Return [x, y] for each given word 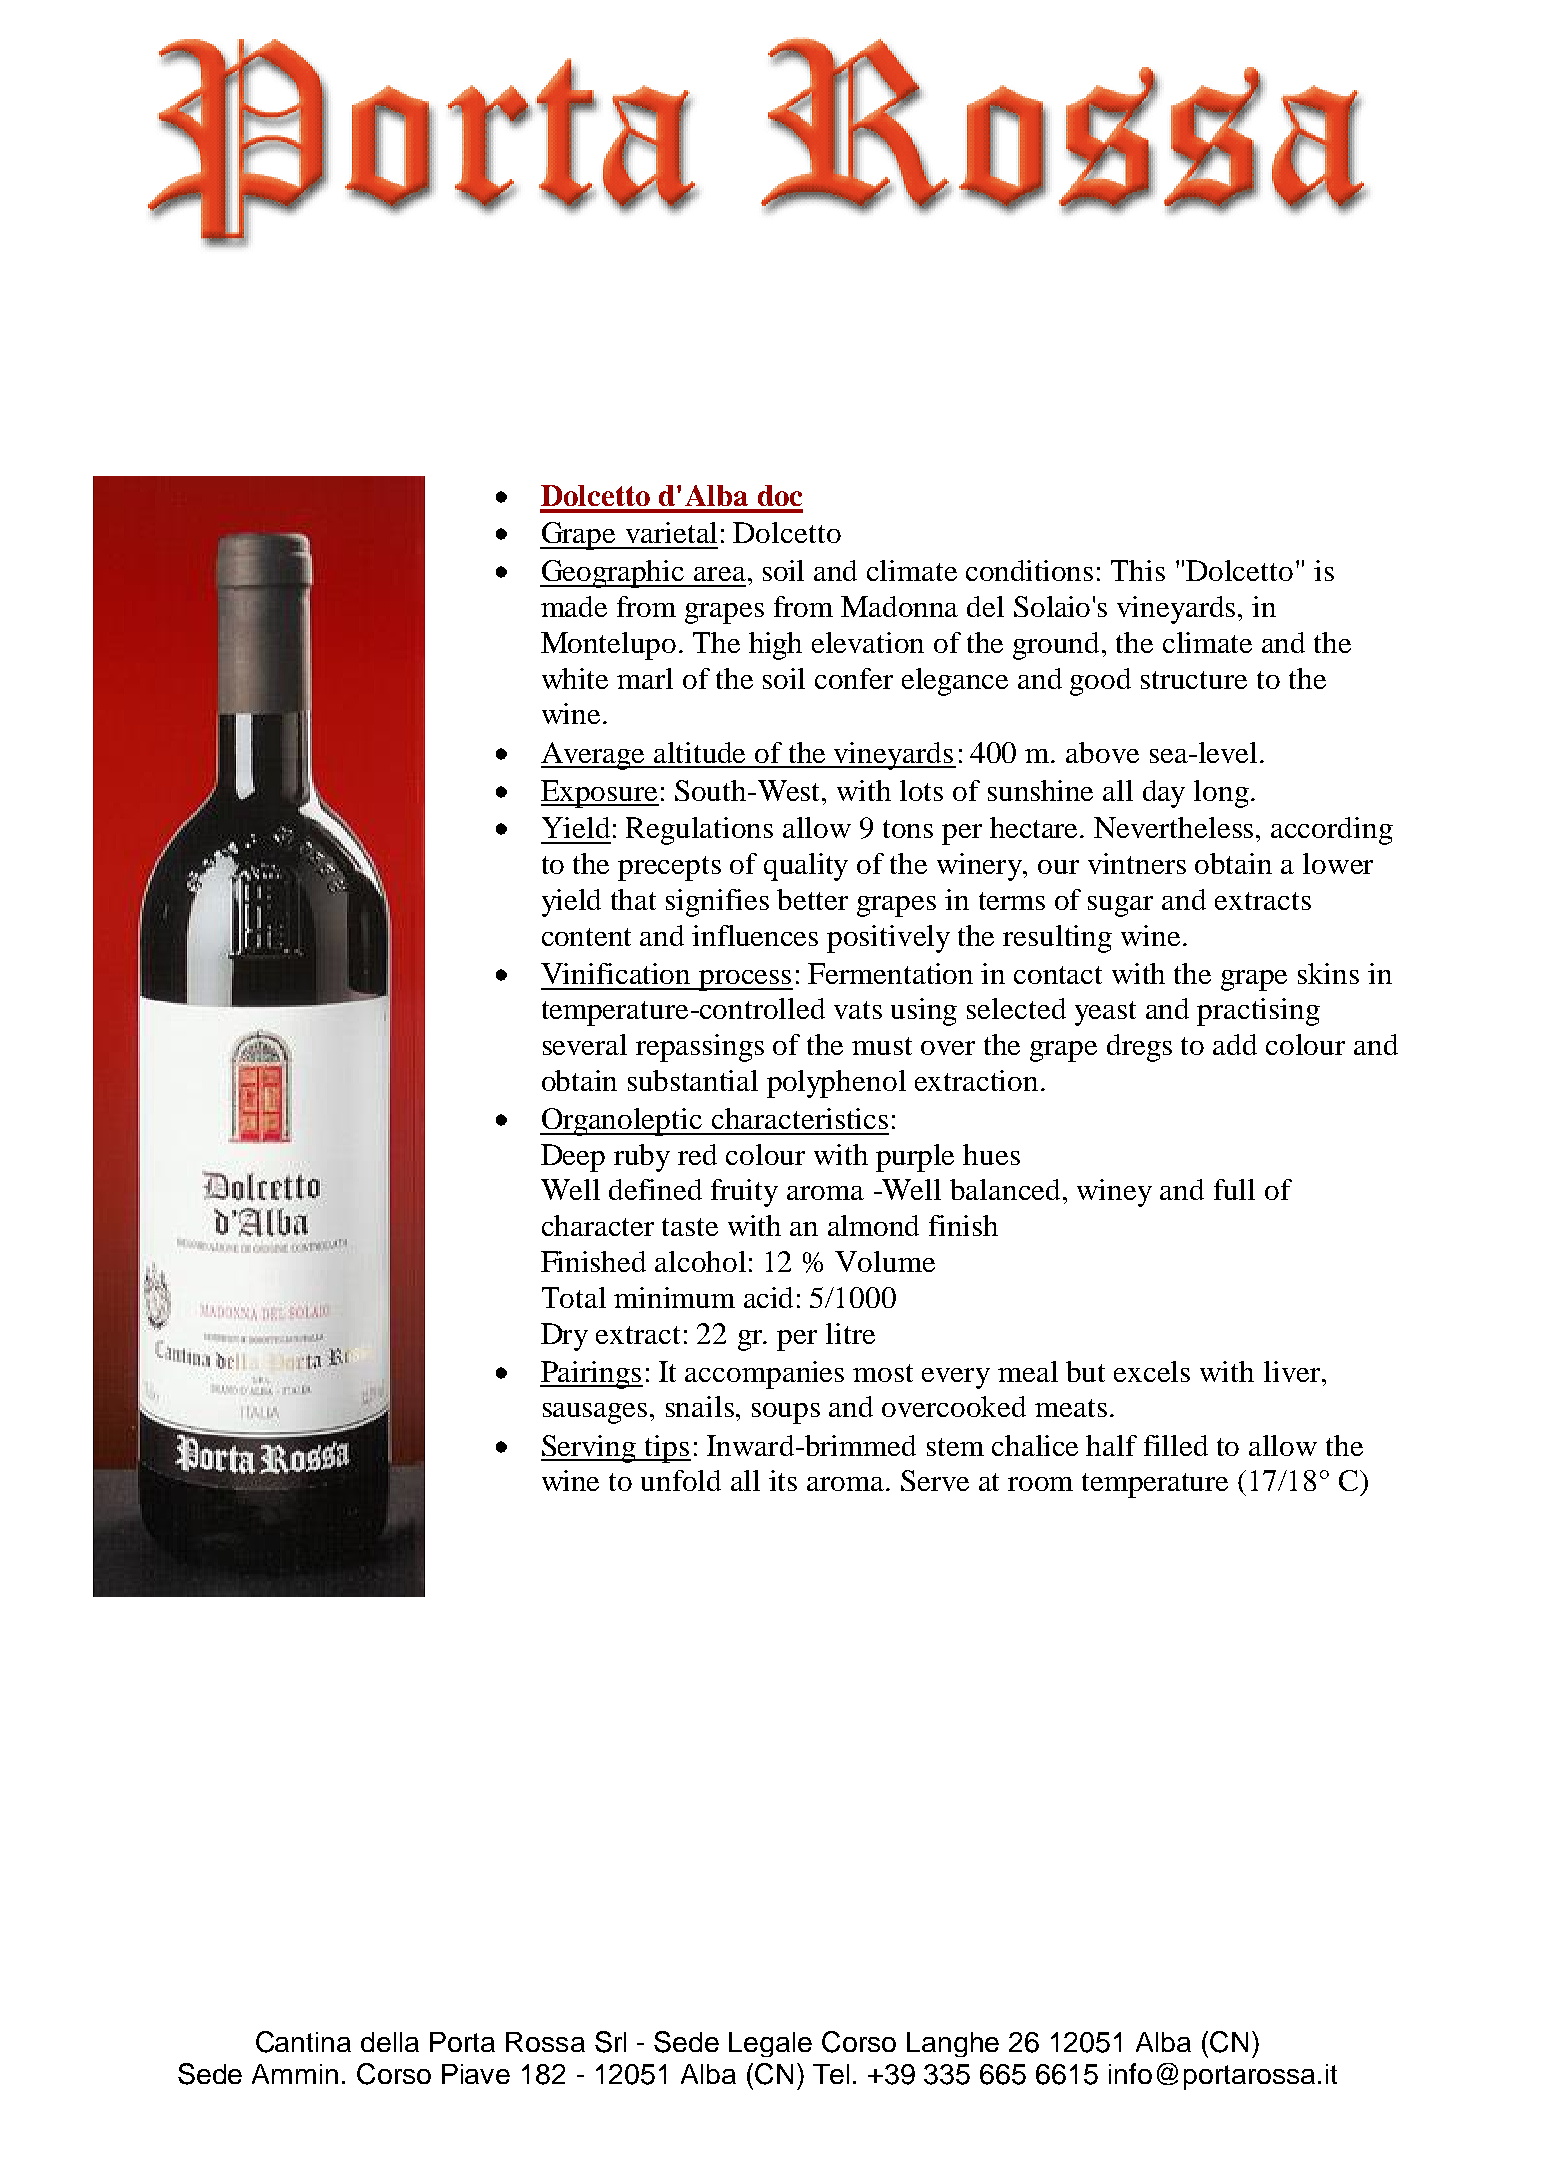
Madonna [899, 606]
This [1138, 570]
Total [574, 1297]
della [390, 2042]
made [574, 606]
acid [768, 1297]
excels [1152, 1371]
